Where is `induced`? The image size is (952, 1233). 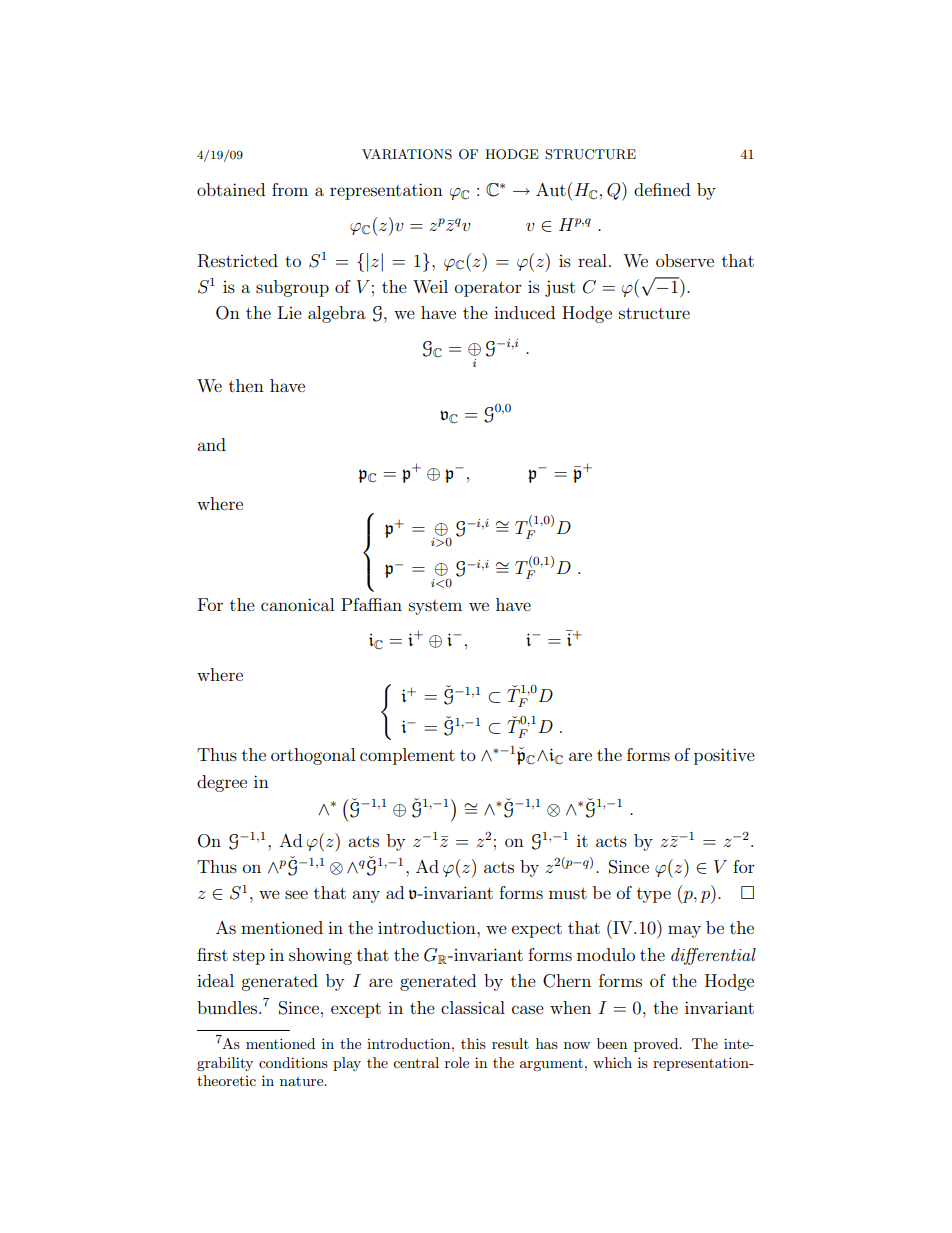 induced is located at coordinates (524, 312).
